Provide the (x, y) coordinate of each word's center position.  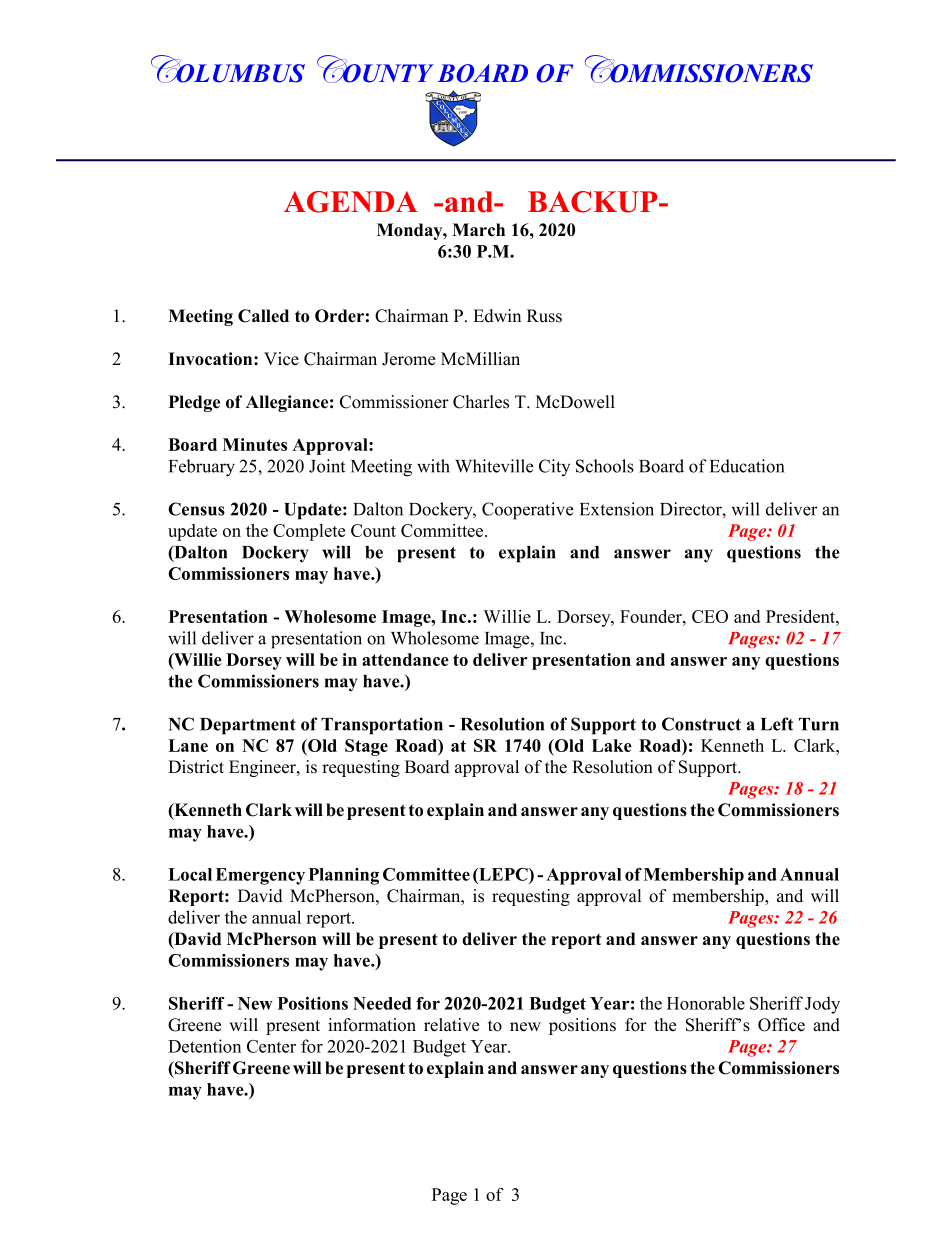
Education (747, 466)
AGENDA (351, 202)
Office (781, 1025)
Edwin (497, 316)
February (202, 468)
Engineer (263, 768)
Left (777, 724)
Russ (544, 316)
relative (451, 1025)
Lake (612, 745)
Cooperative (528, 511)
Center (271, 1046)
